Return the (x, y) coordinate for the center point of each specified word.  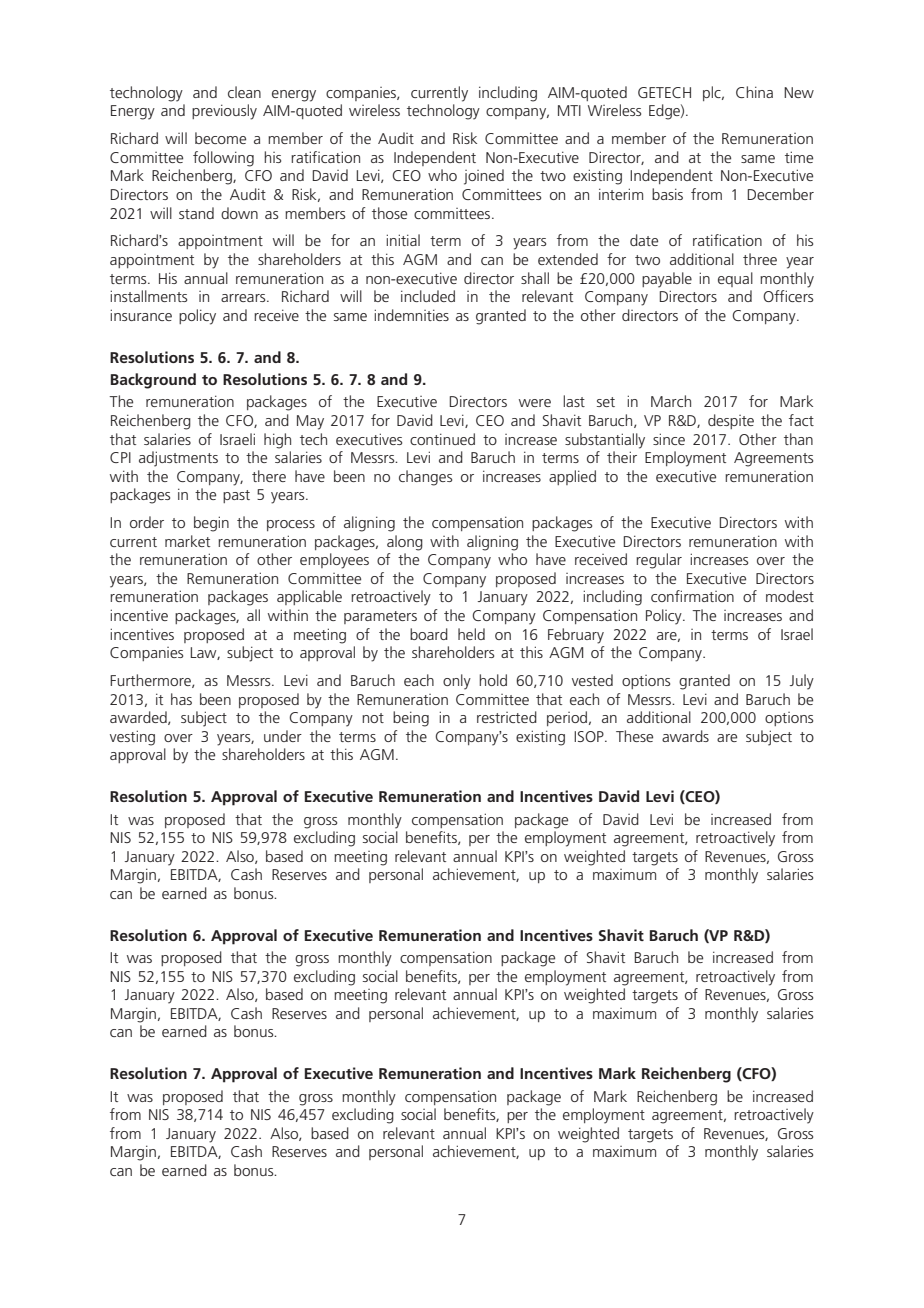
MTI (569, 110)
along (405, 543)
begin (211, 524)
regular (659, 561)
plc (713, 93)
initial (403, 240)
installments (148, 296)
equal (735, 279)
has (181, 699)
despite (731, 421)
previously (224, 112)
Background (153, 381)
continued (442, 439)
